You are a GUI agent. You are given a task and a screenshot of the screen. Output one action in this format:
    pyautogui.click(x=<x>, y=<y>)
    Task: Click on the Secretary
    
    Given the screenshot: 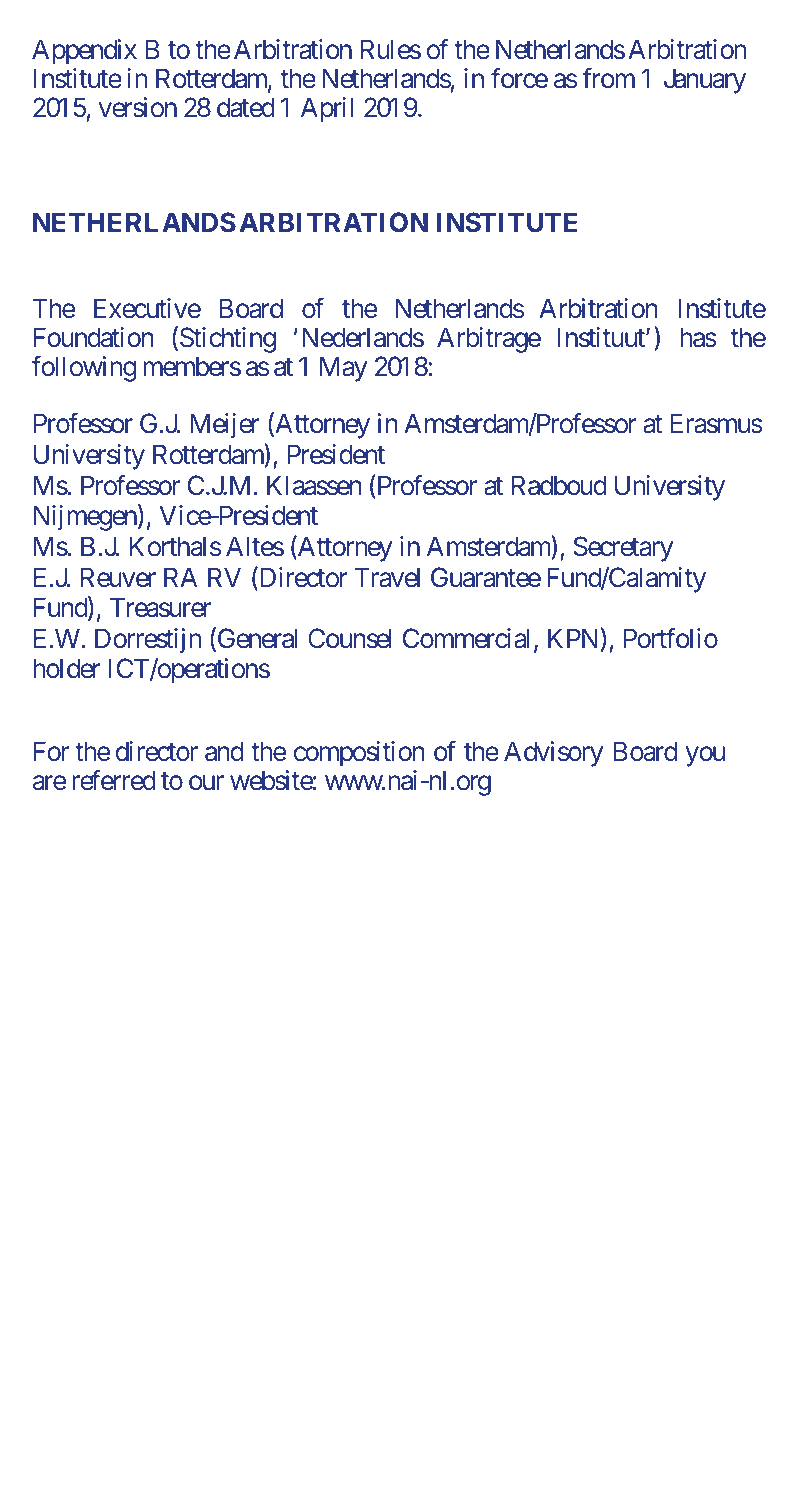 What is the action you would take?
    pyautogui.click(x=623, y=549)
